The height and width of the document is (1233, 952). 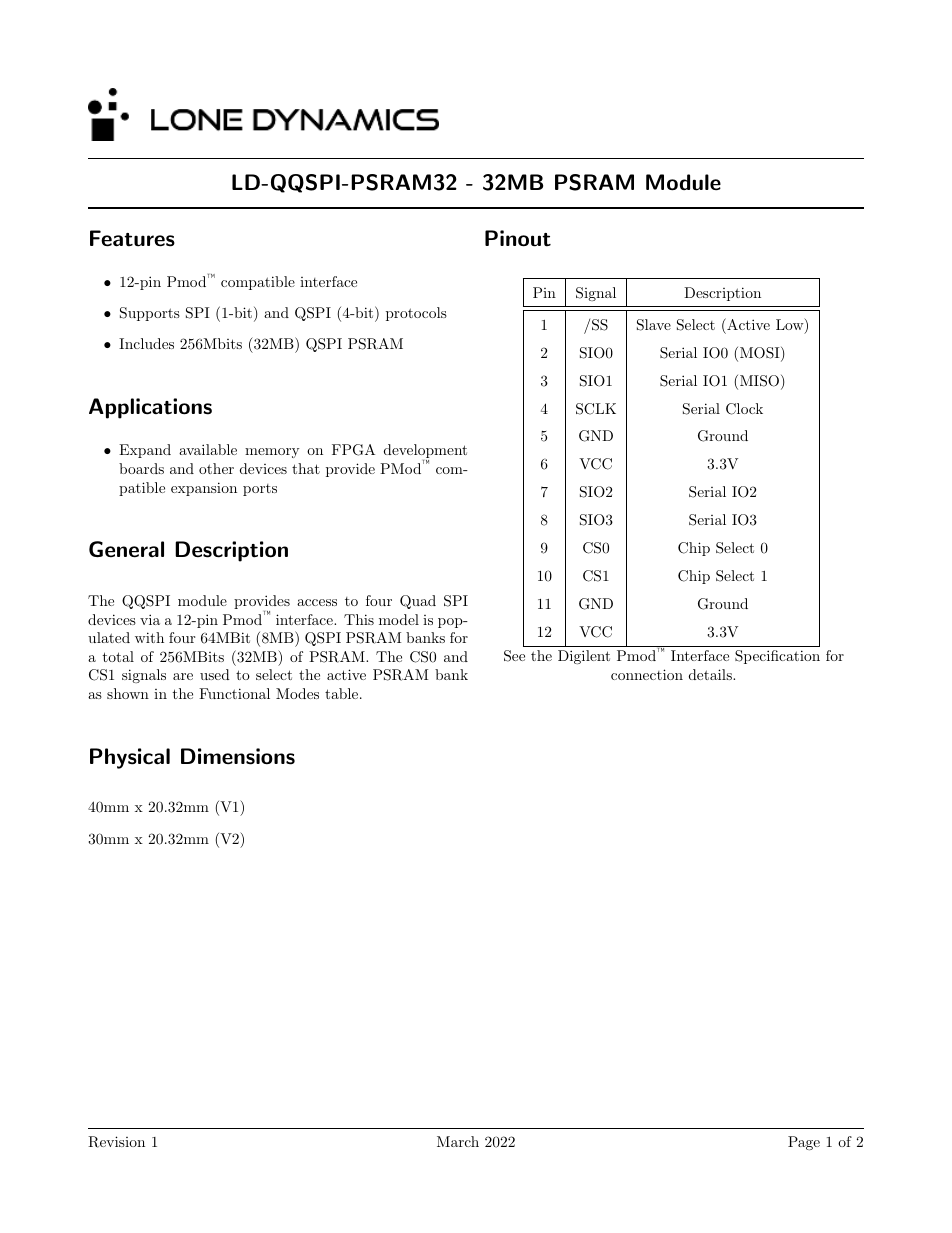 I want to click on Dimensions, so click(x=238, y=756).
